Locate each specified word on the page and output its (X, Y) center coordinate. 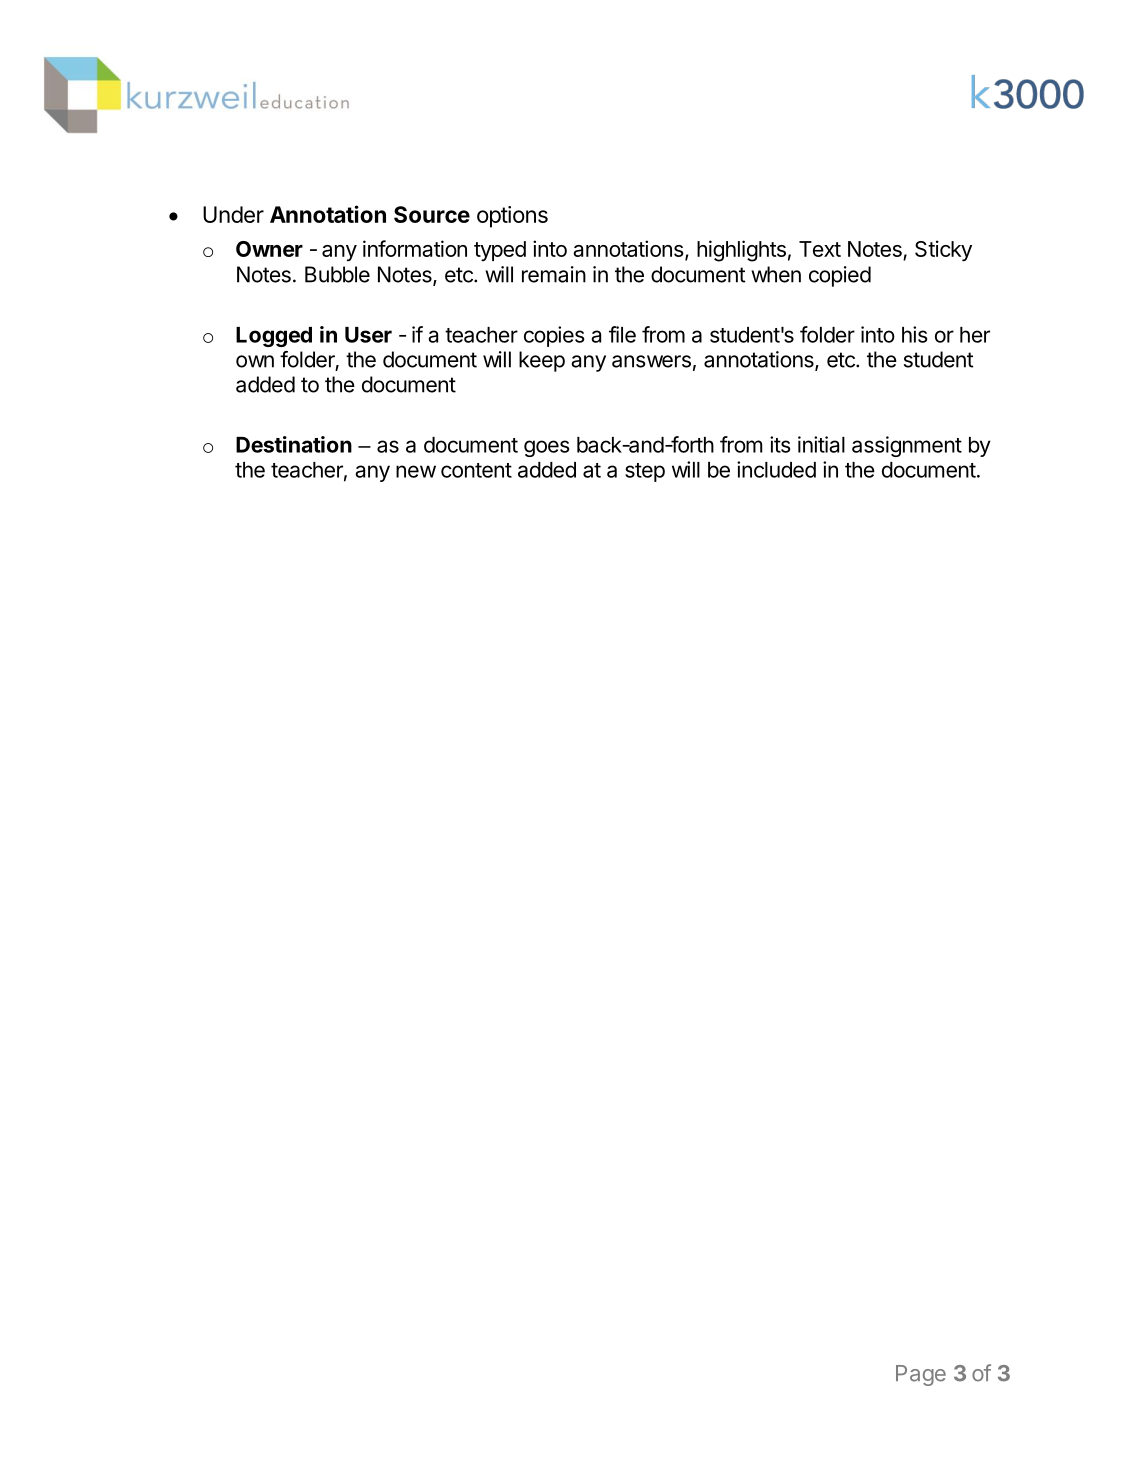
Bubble (337, 274)
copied (840, 276)
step (645, 472)
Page (921, 1375)
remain (554, 274)
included (776, 469)
